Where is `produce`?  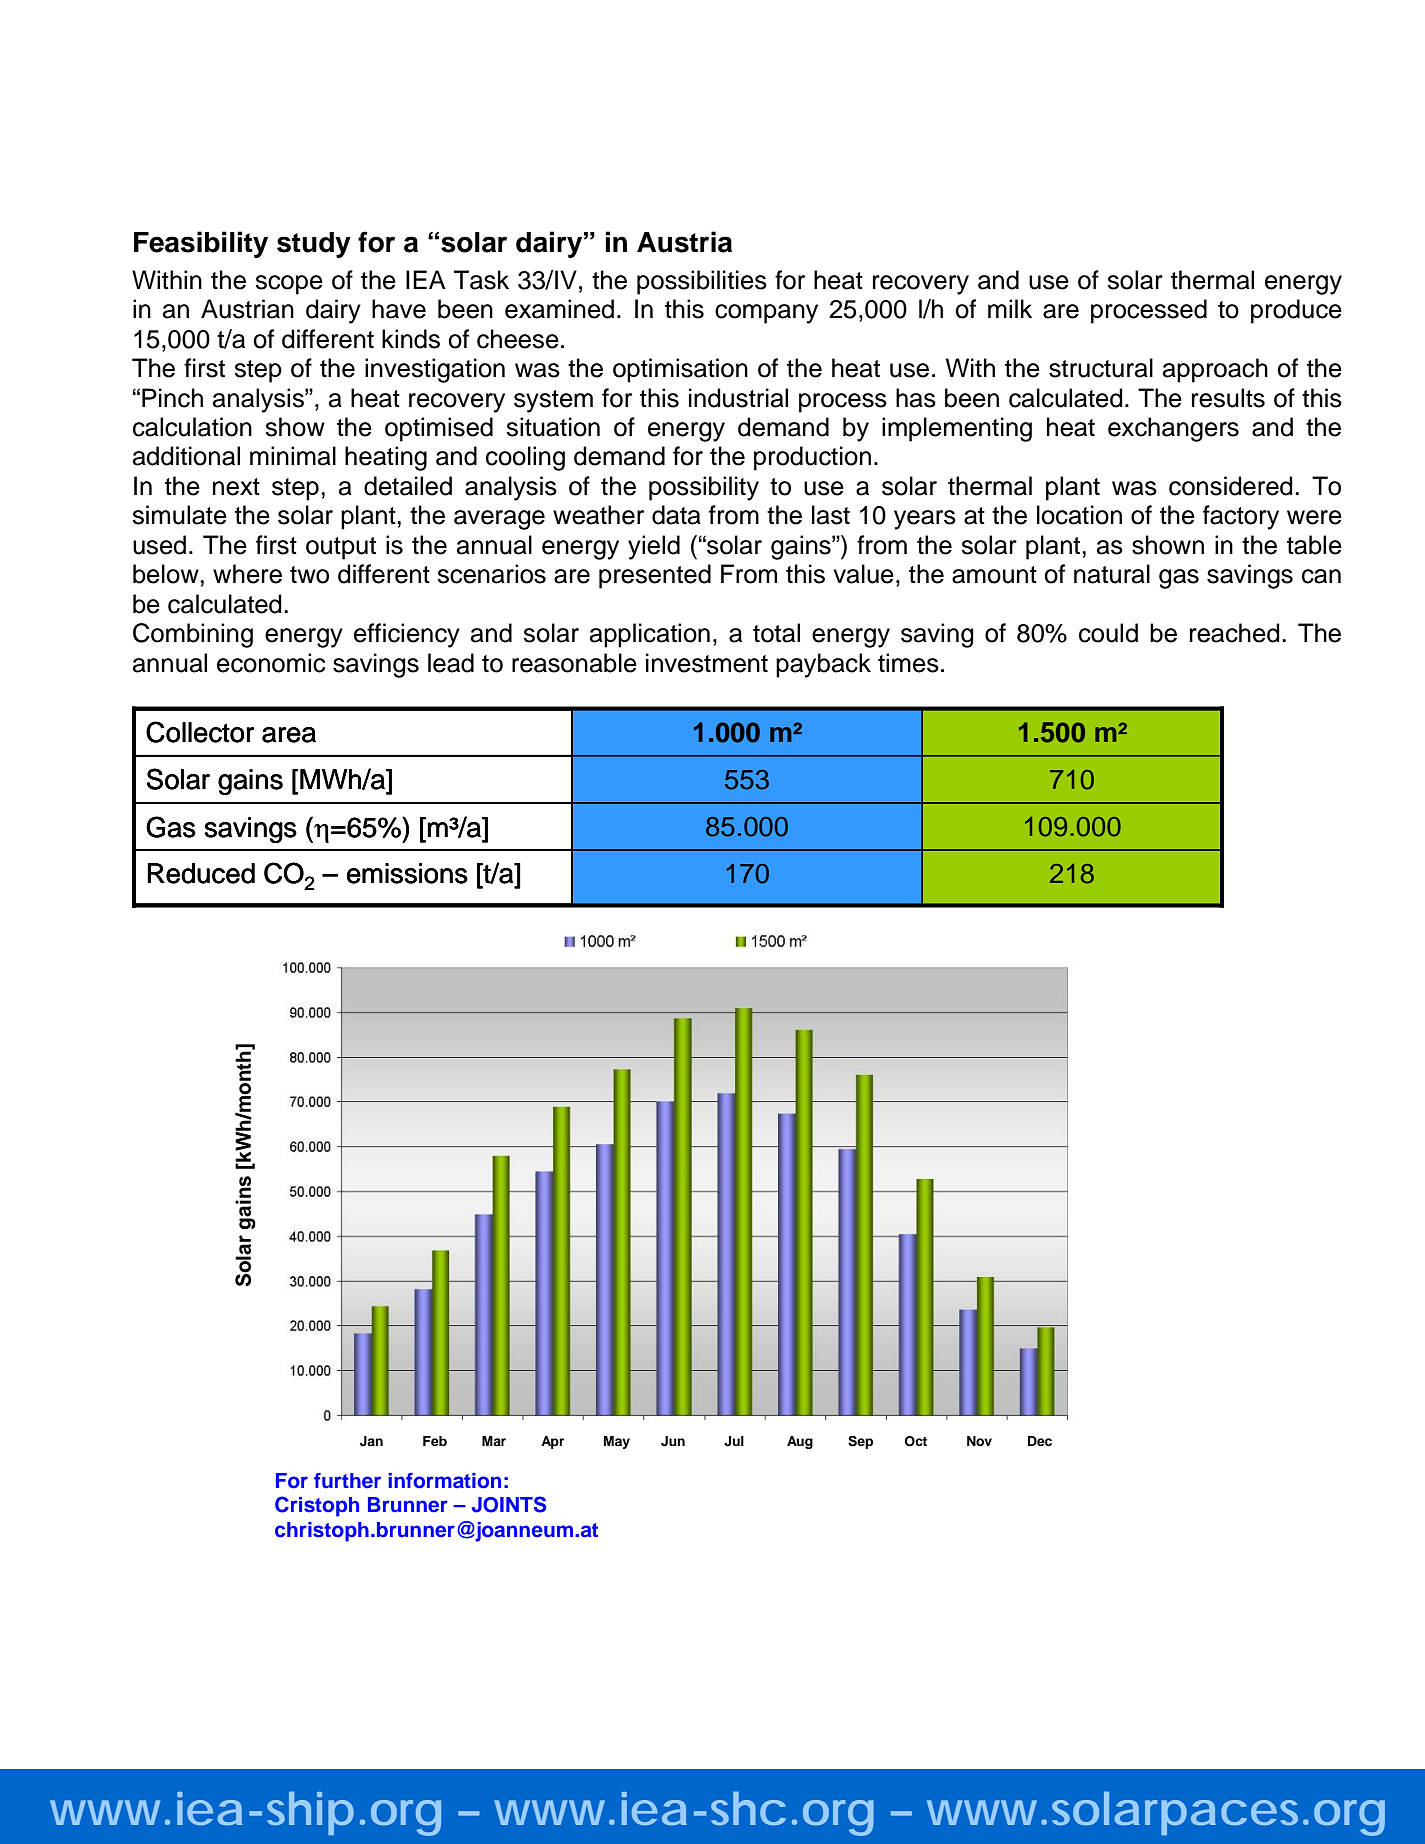 produce is located at coordinates (1296, 311).
